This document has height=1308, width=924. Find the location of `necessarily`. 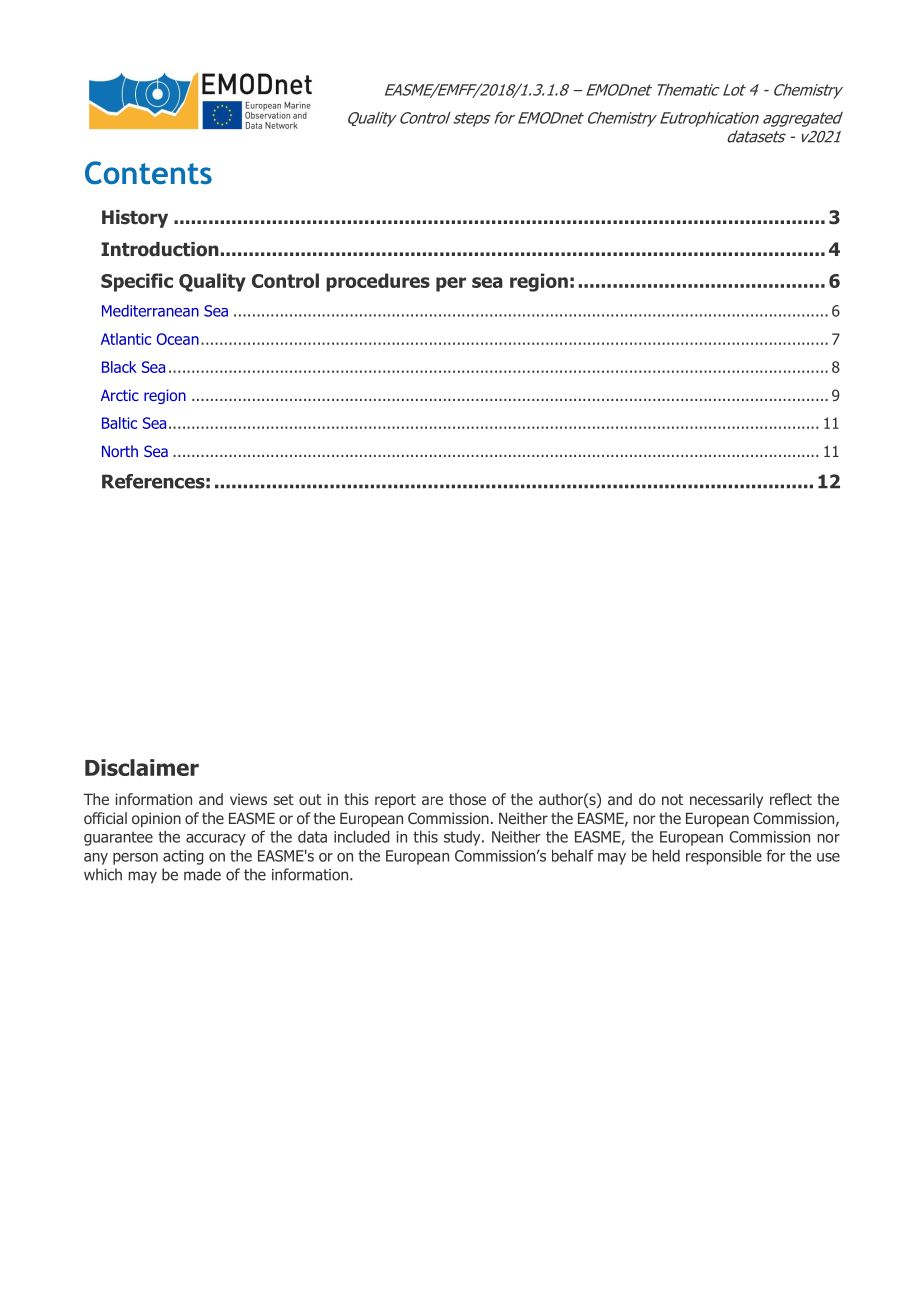

necessarily is located at coordinates (726, 800).
